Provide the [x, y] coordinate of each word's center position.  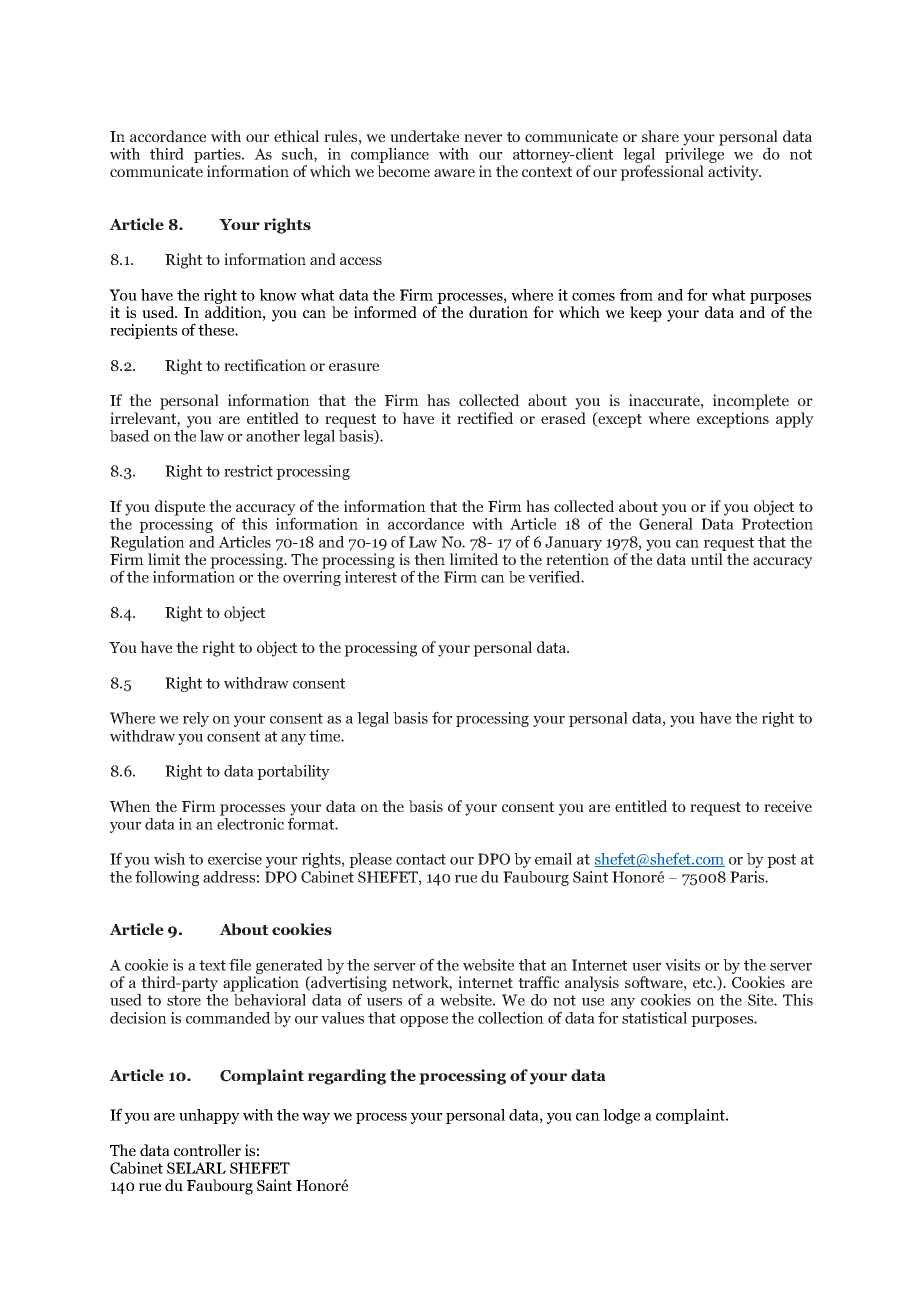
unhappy [209, 1116]
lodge [621, 1116]
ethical [296, 136]
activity [734, 173]
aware [454, 173]
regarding [347, 1077]
